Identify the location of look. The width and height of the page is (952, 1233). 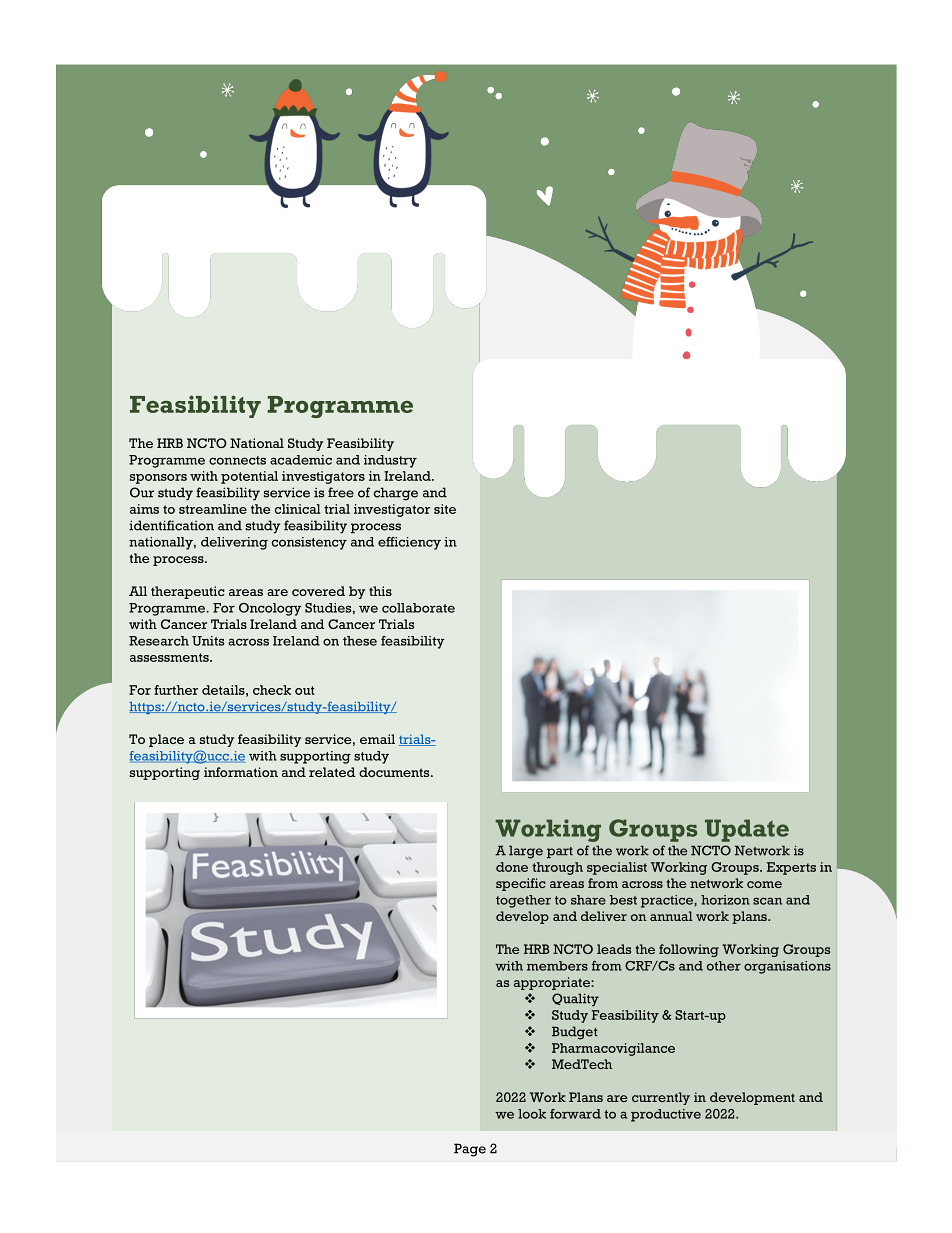
(532, 1114).
